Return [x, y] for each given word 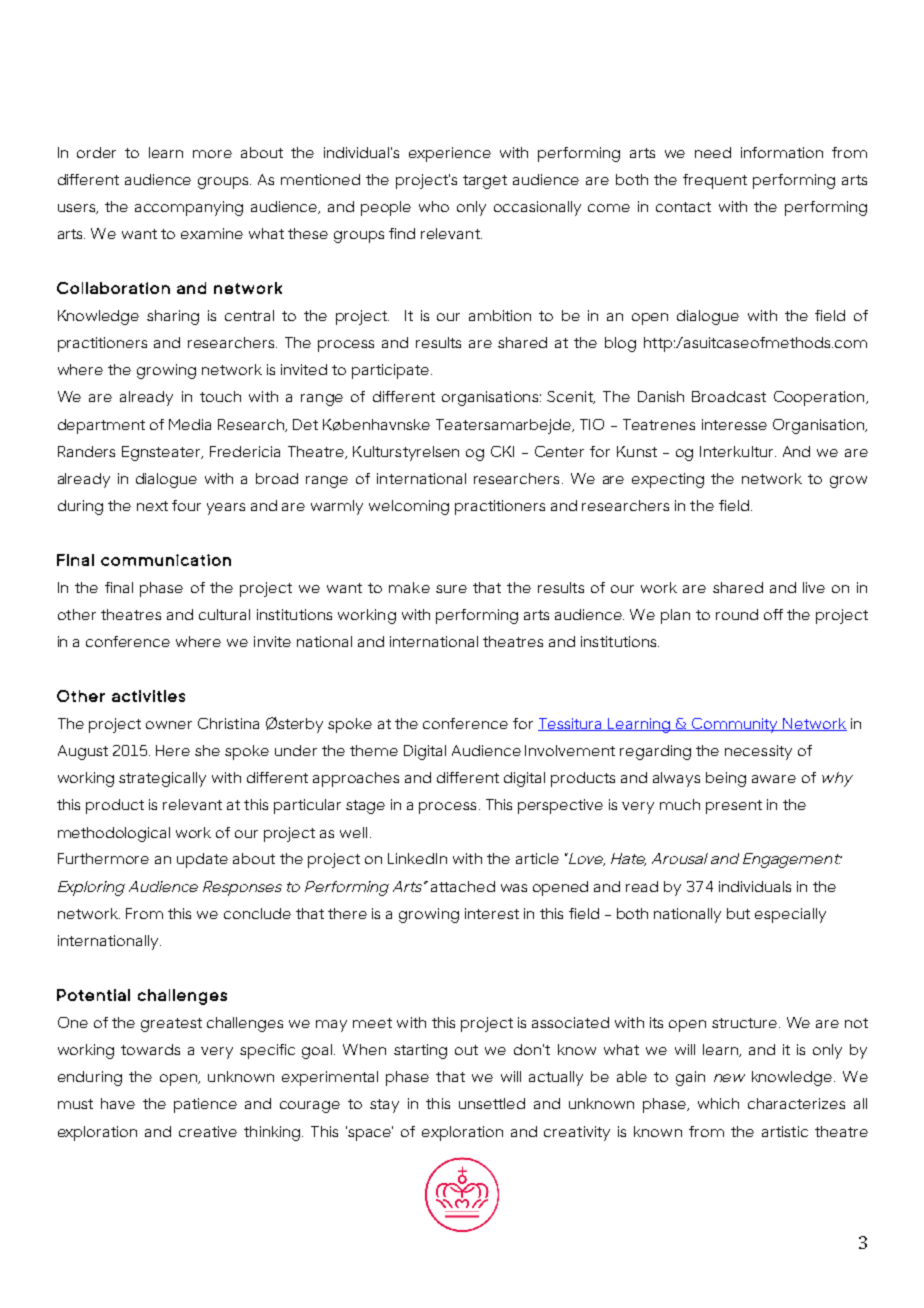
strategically [162, 779]
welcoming [409, 507]
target [485, 182]
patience [205, 1105]
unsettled [492, 1103]
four [186, 505]
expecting [668, 480]
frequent [715, 181]
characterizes [796, 1103]
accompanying [189, 208]
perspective [560, 806]
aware [774, 779]
